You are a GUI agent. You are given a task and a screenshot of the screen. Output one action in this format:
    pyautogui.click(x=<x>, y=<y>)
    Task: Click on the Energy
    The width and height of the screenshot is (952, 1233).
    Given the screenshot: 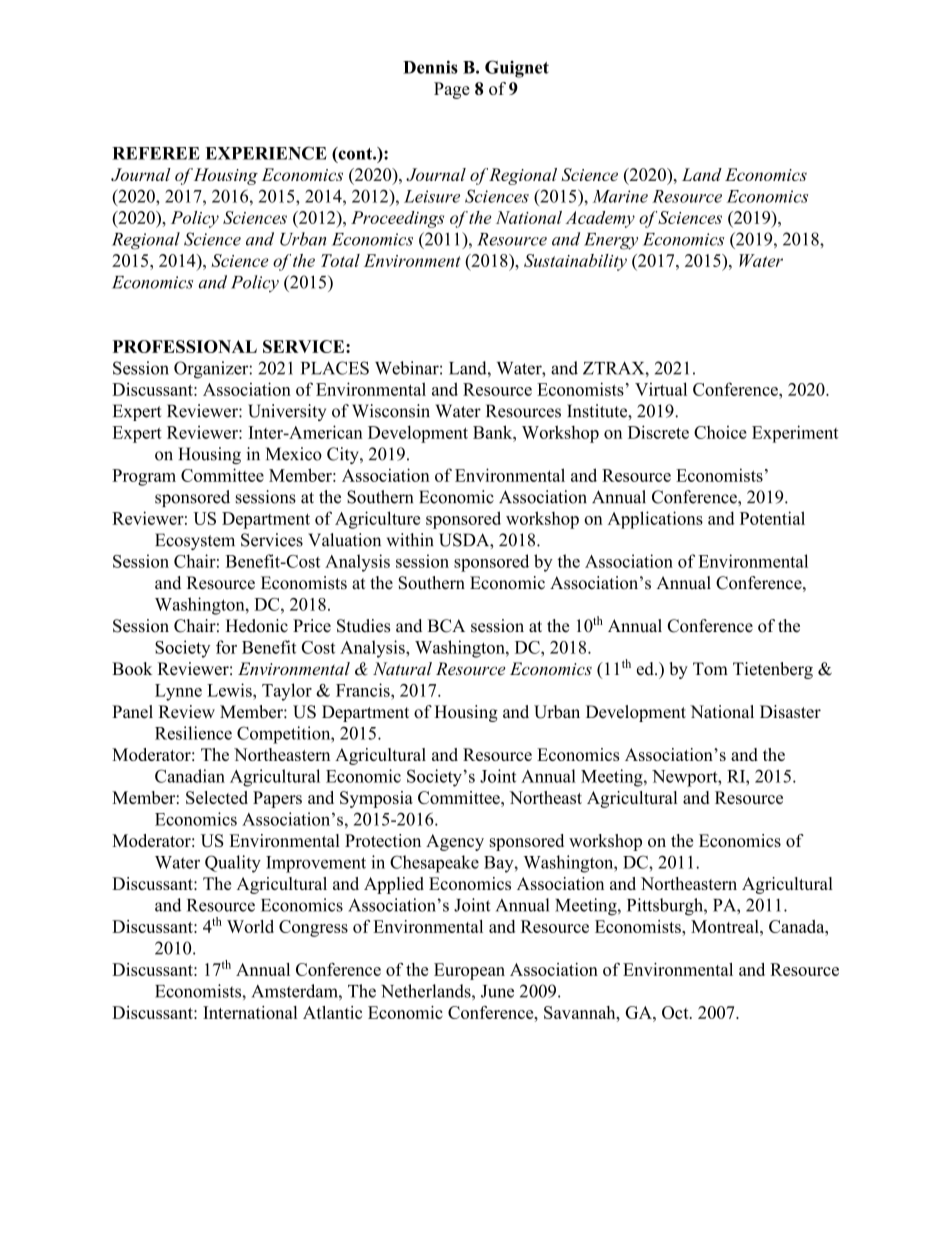 What is the action you would take?
    pyautogui.click(x=611, y=241)
